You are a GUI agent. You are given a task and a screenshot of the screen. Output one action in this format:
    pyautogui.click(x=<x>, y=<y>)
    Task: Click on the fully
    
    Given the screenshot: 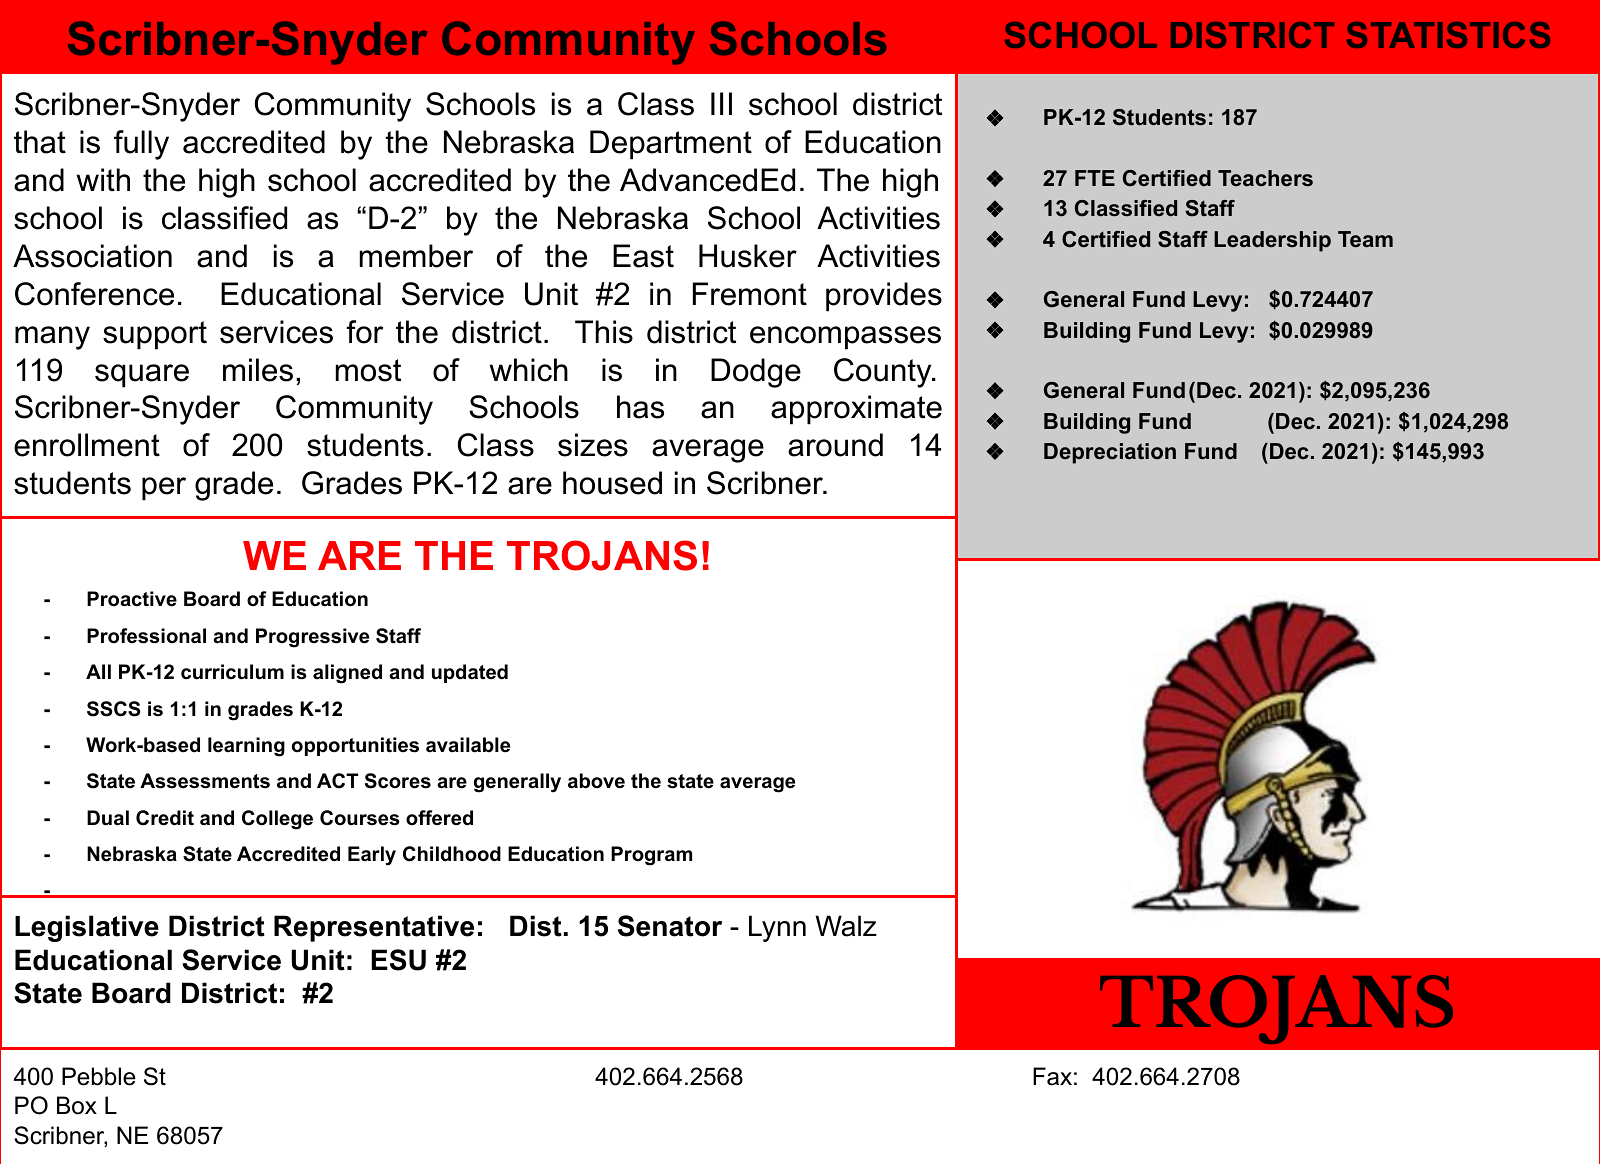 What is the action you would take?
    pyautogui.click(x=141, y=145)
